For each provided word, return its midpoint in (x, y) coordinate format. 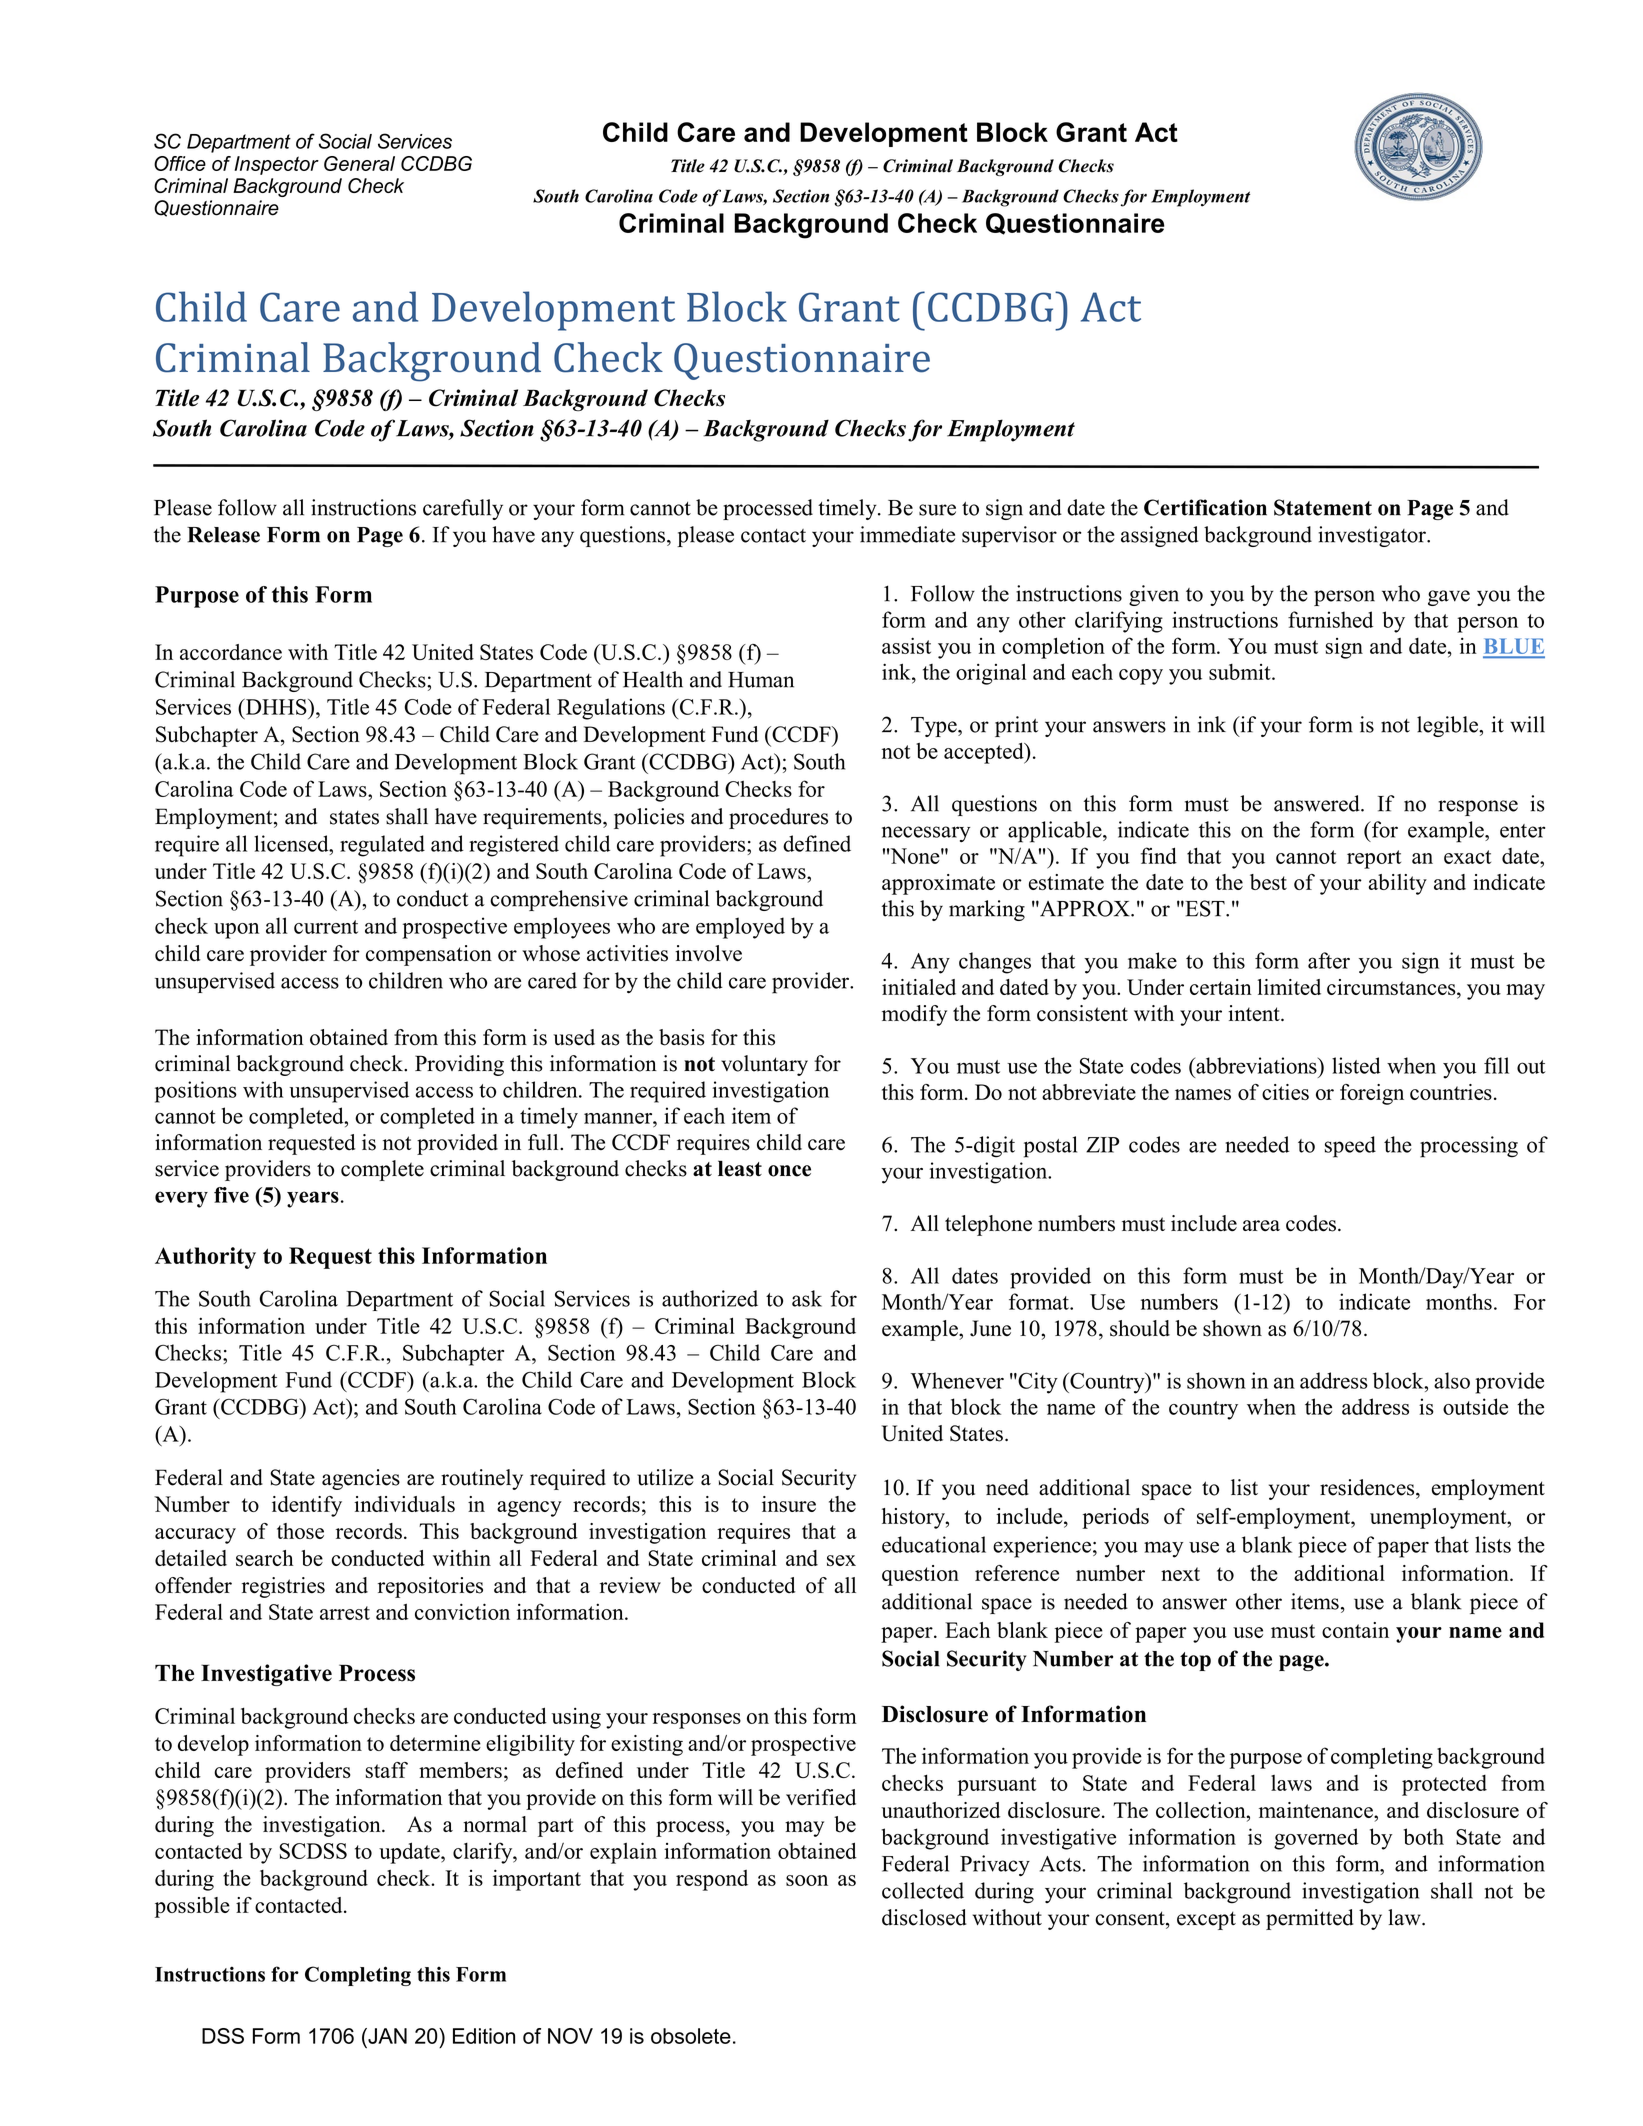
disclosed (924, 1917)
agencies (361, 1479)
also (1452, 1380)
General (359, 163)
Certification (1205, 507)
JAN (386, 2036)
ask (807, 1298)
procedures (778, 818)
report (1374, 859)
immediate (907, 534)
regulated (382, 846)
